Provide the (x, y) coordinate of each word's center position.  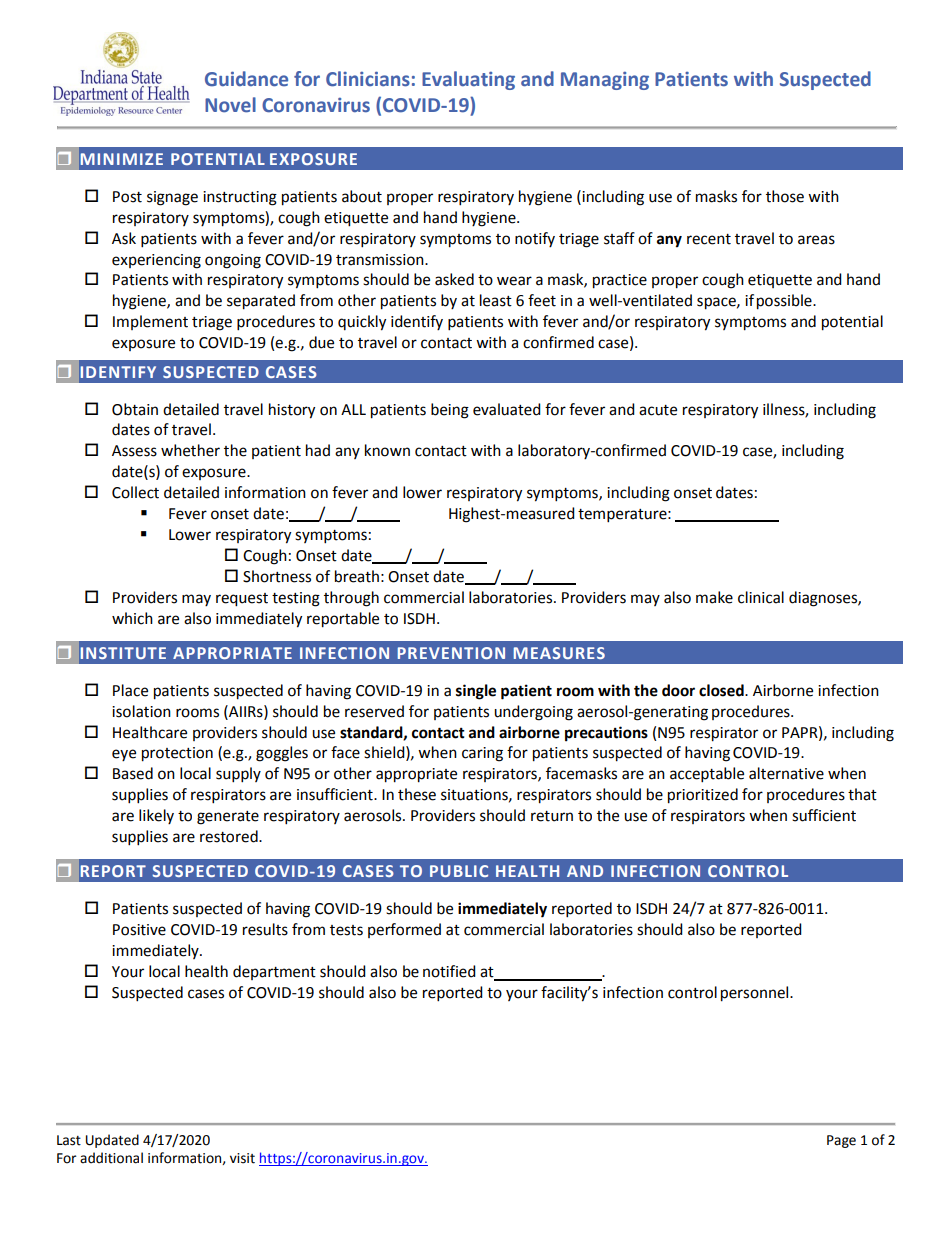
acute (658, 410)
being (450, 411)
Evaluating (468, 80)
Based (133, 773)
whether (190, 450)
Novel (230, 105)
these (417, 794)
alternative (786, 773)
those (785, 196)
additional (111, 1158)
